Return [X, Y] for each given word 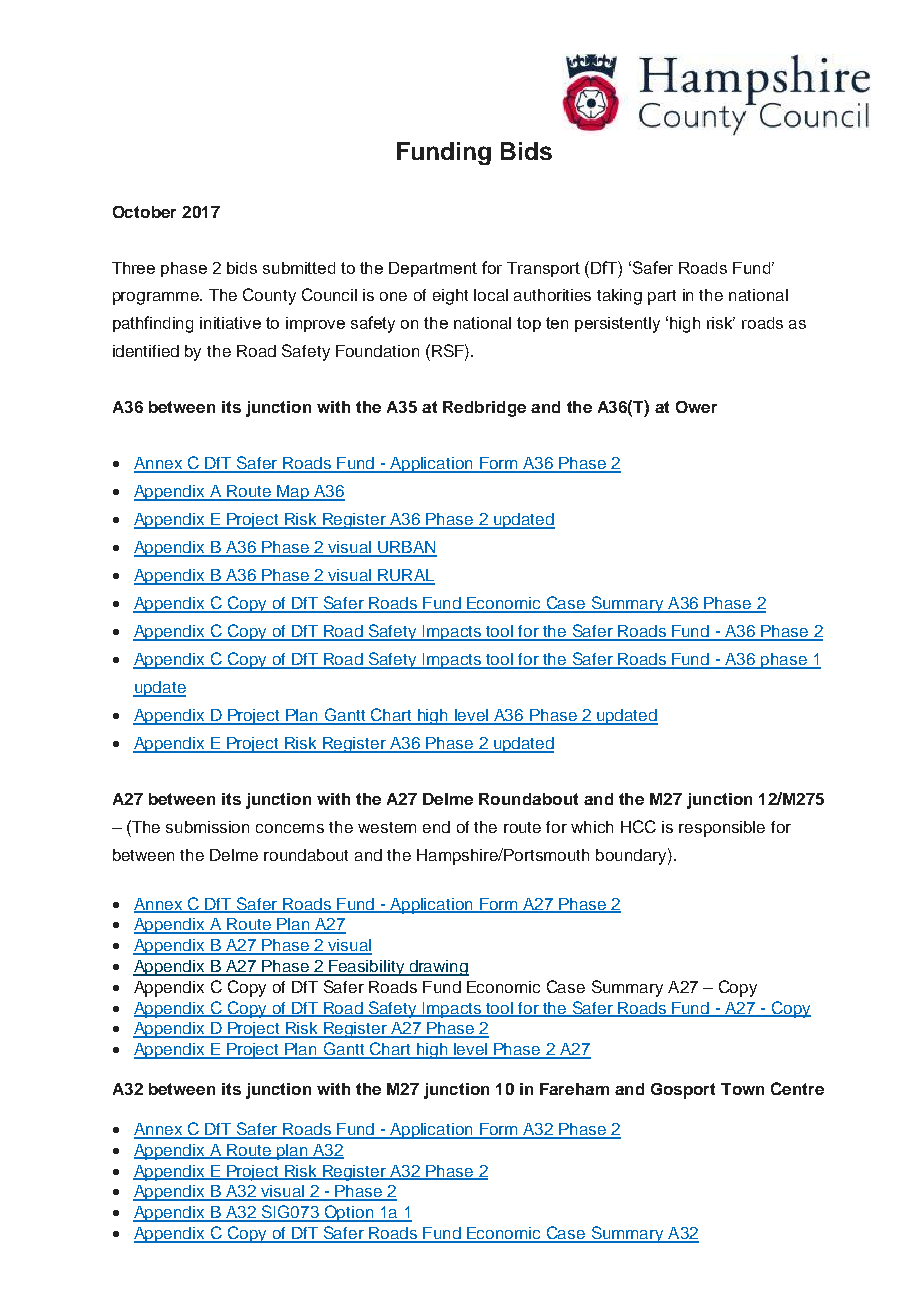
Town [742, 1089]
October [144, 212]
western [387, 827]
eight [450, 297]
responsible [722, 829]
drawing [438, 968]
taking [619, 297]
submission [207, 827]
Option [348, 1213]
